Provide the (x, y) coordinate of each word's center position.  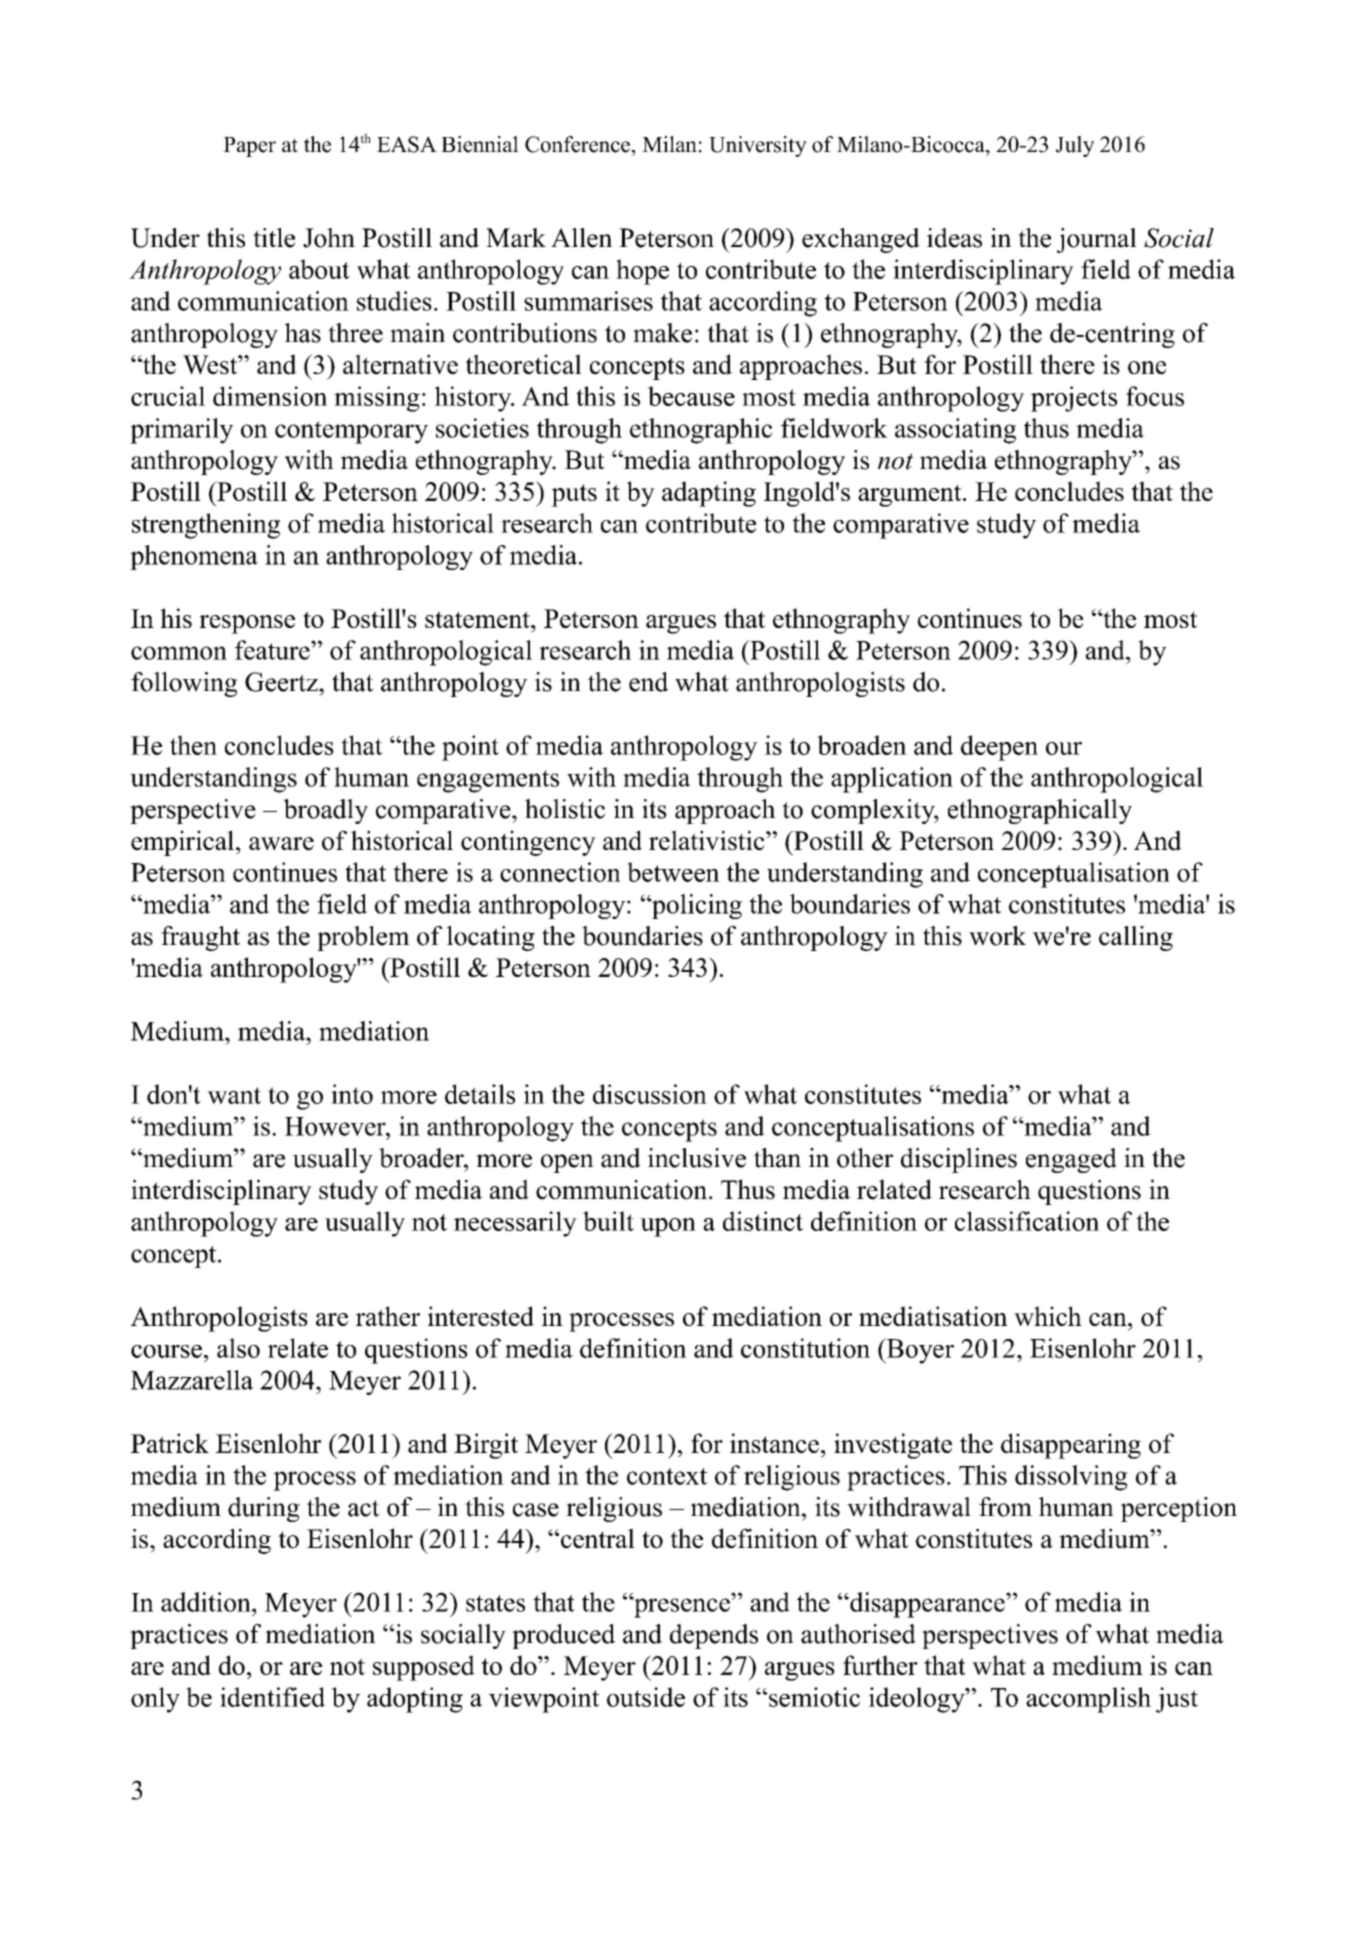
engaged (1071, 1160)
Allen (581, 238)
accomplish (1088, 1700)
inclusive (697, 1158)
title (274, 238)
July (1075, 146)
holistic (565, 809)
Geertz (282, 682)
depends (714, 1636)
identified (272, 1697)
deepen (999, 748)
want (234, 1095)
